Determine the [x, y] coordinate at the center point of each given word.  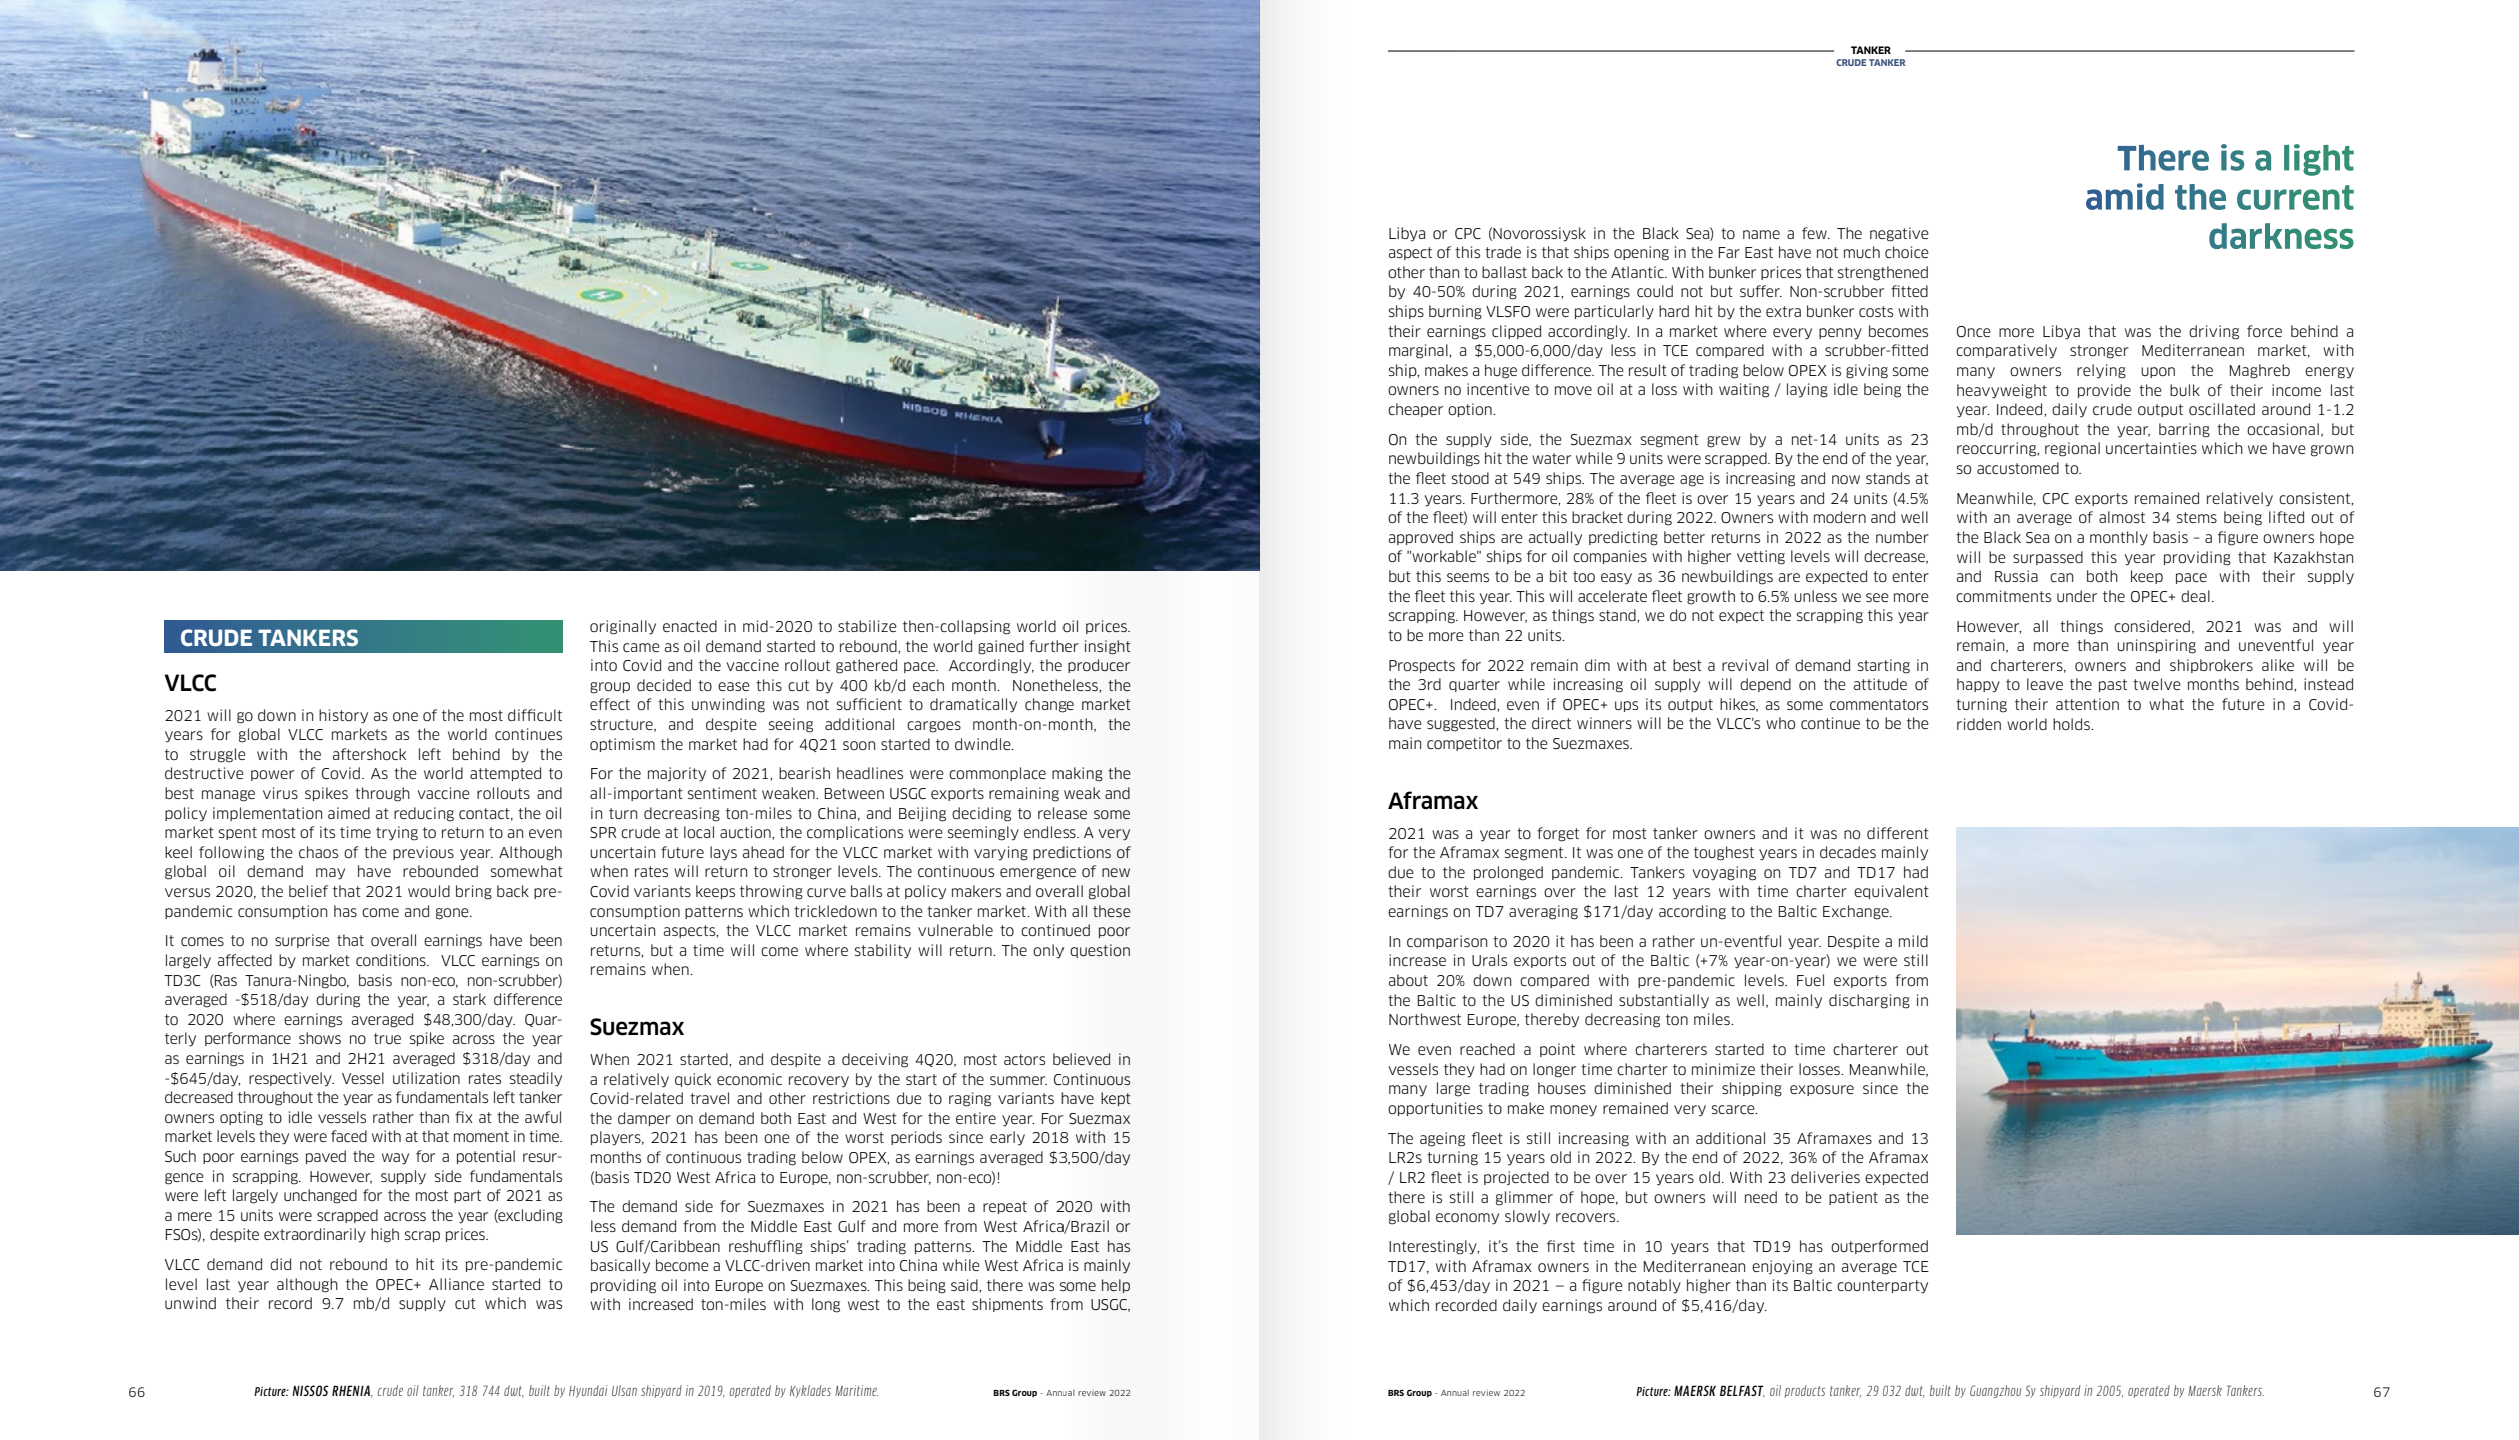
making [1077, 774]
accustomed [2018, 468]
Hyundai [588, 1391]
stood [1470, 478]
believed [1081, 1059]
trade [1503, 252]
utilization [426, 1078]
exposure [1822, 1090]
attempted [505, 774]
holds [2072, 724]
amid [2125, 196]
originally [623, 627]
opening [1641, 253]
